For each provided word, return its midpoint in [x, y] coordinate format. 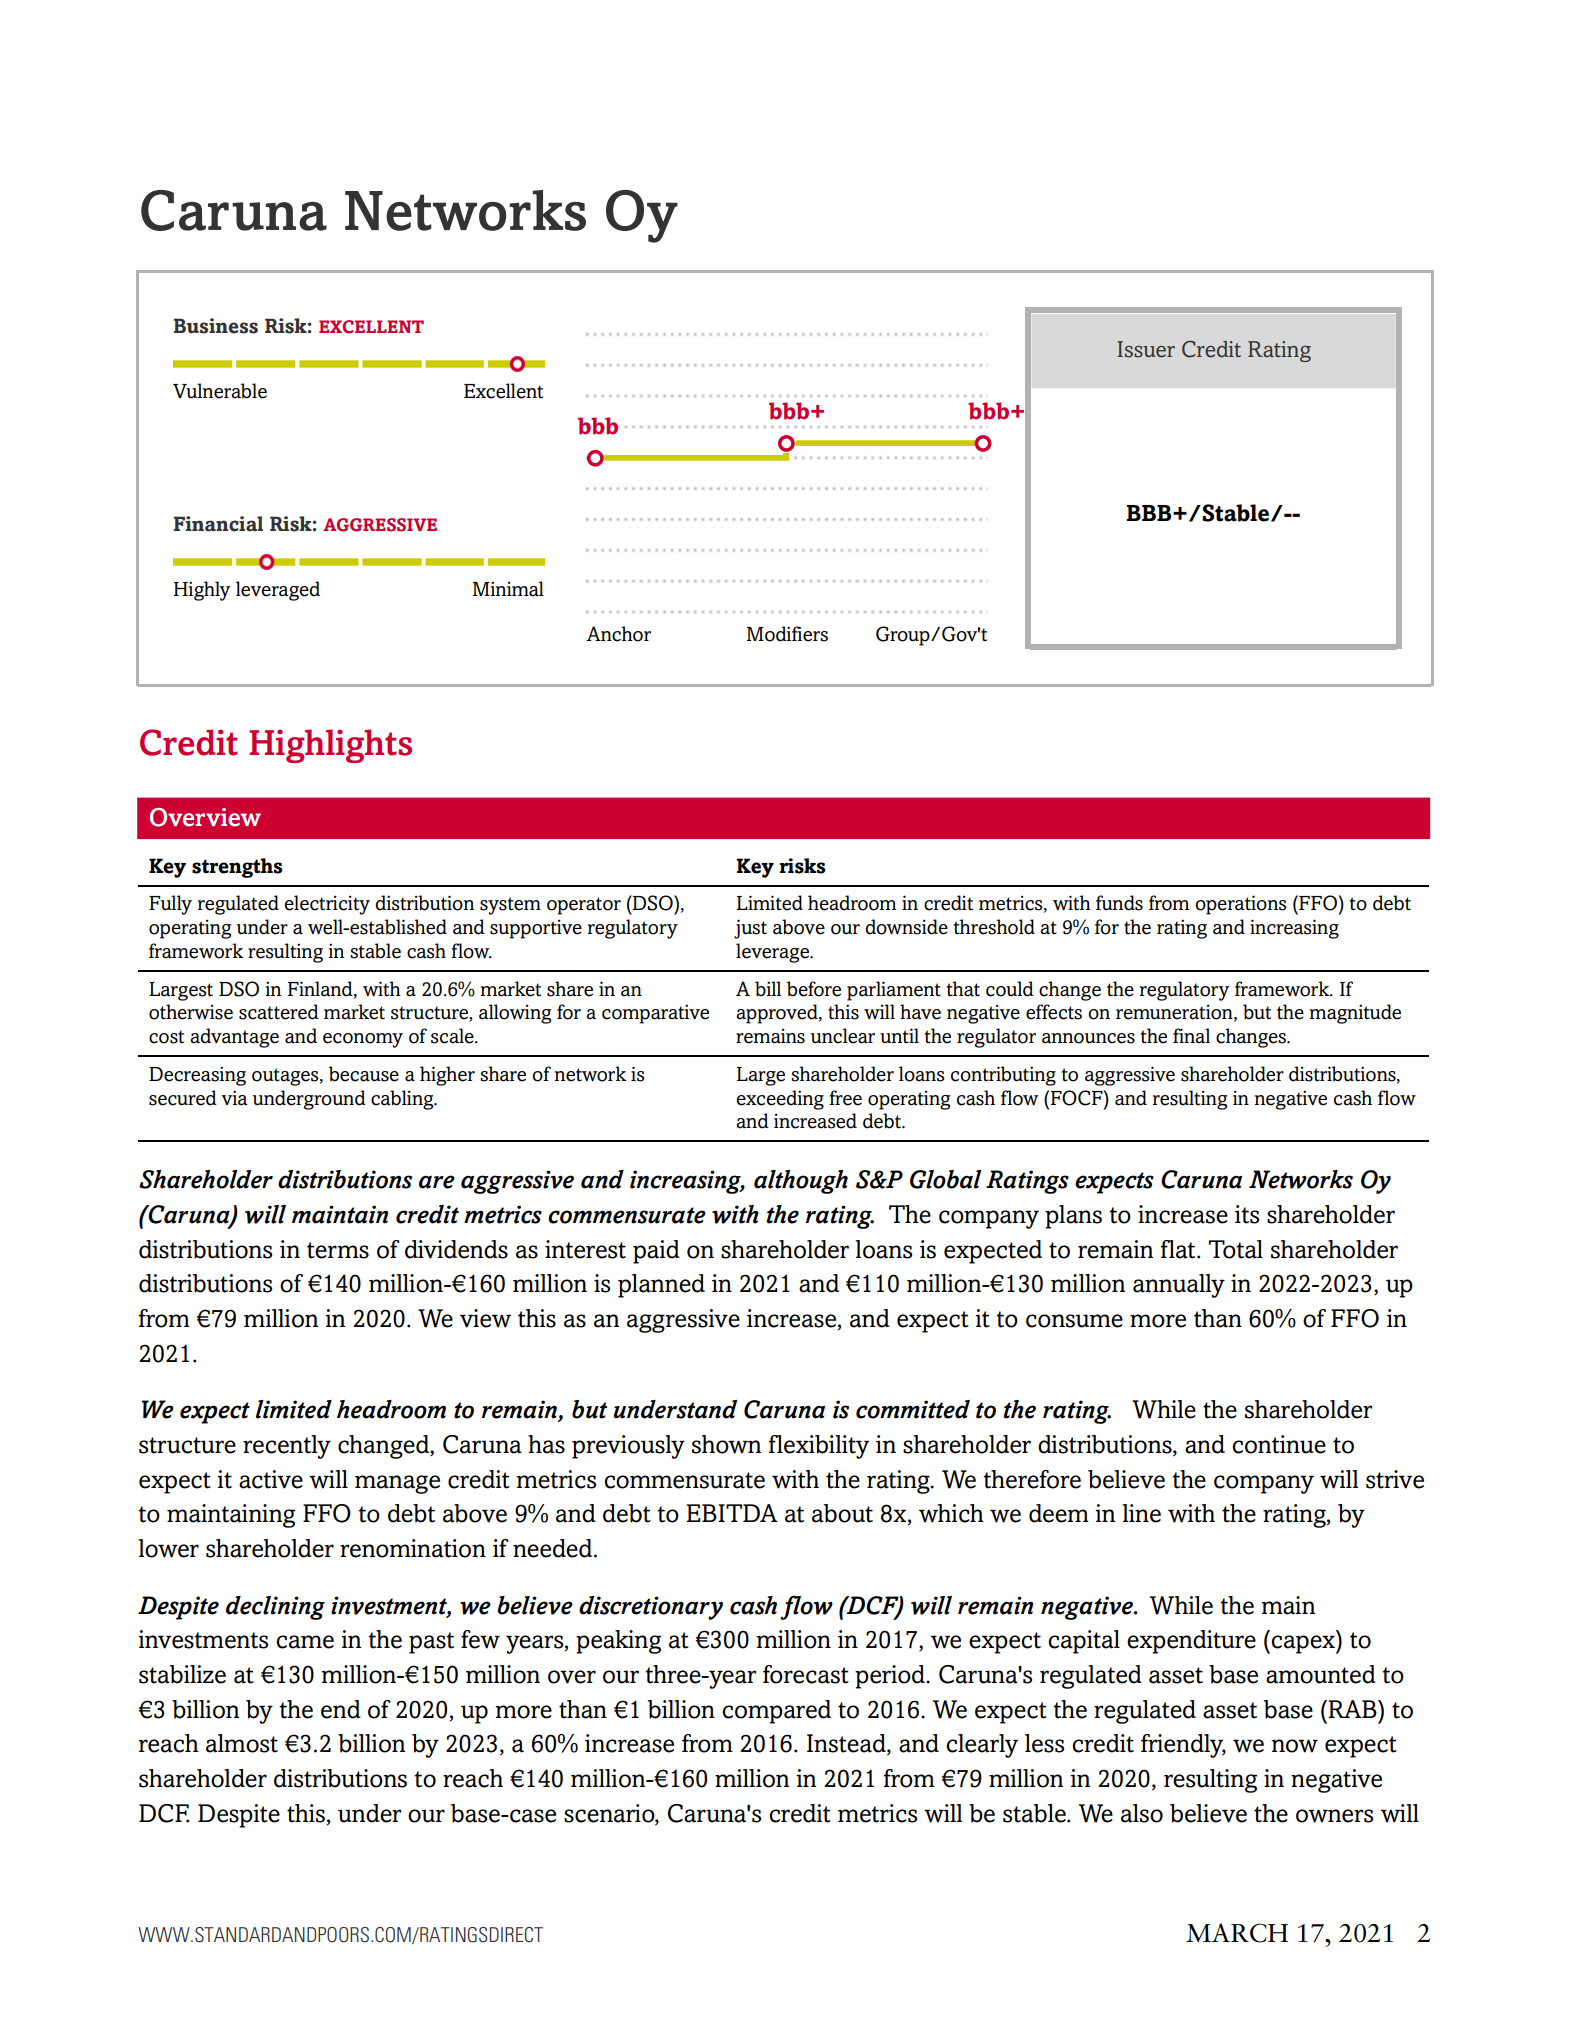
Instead [847, 1744]
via [234, 1098]
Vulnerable [220, 391]
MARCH [1237, 1933]
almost [242, 1743]
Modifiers [787, 634]
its [1247, 1214]
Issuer [1146, 349]
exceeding [780, 1100]
